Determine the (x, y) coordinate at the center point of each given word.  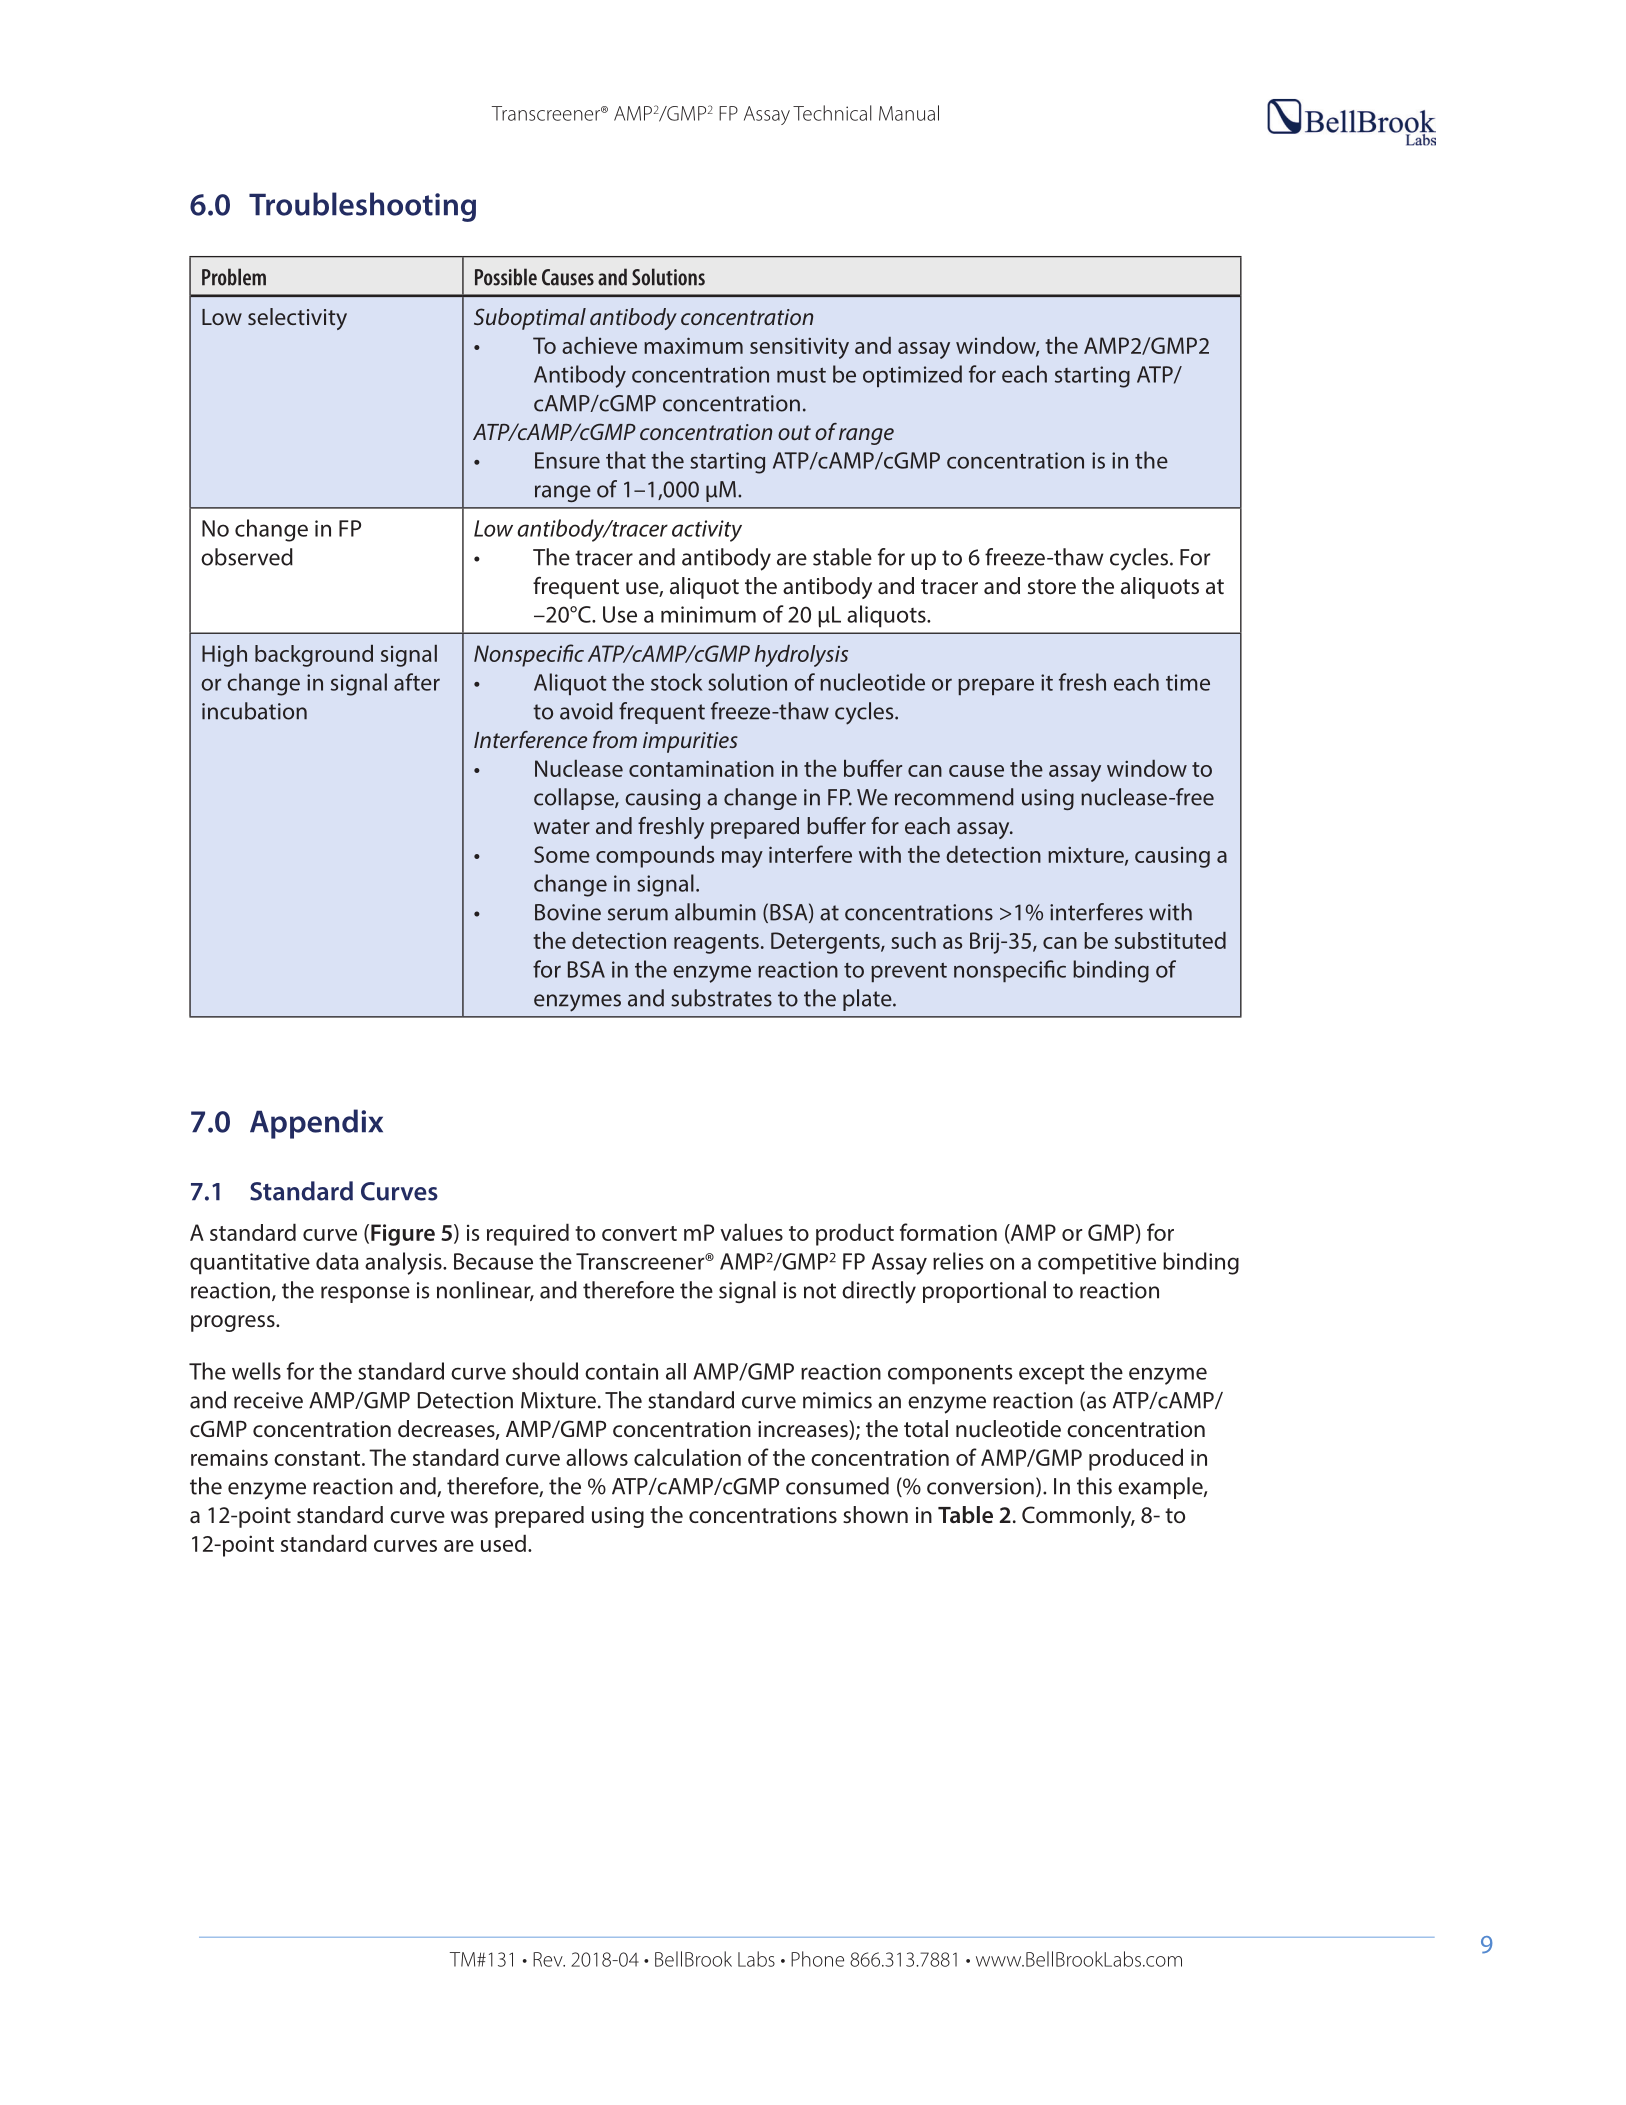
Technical (832, 113)
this (1094, 1486)
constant (318, 1458)
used (503, 1543)
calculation (687, 1457)
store (1052, 587)
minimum (708, 614)
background (314, 656)
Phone (817, 1959)
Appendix (316, 1124)
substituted (1170, 940)
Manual (909, 113)
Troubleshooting (362, 207)
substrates (721, 998)
